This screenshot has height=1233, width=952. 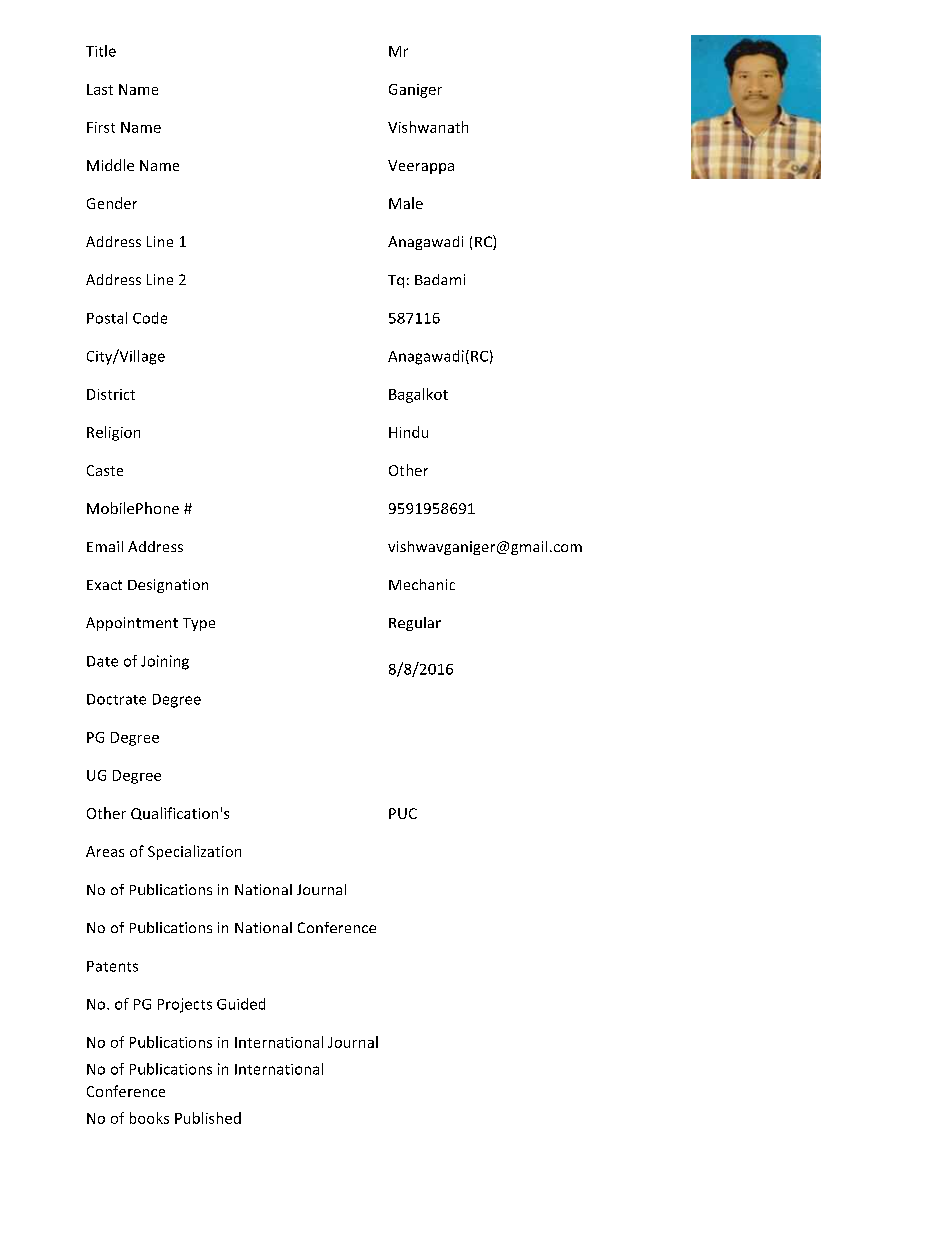 What do you see at coordinates (100, 89) in the screenshot?
I see `Last` at bounding box center [100, 89].
